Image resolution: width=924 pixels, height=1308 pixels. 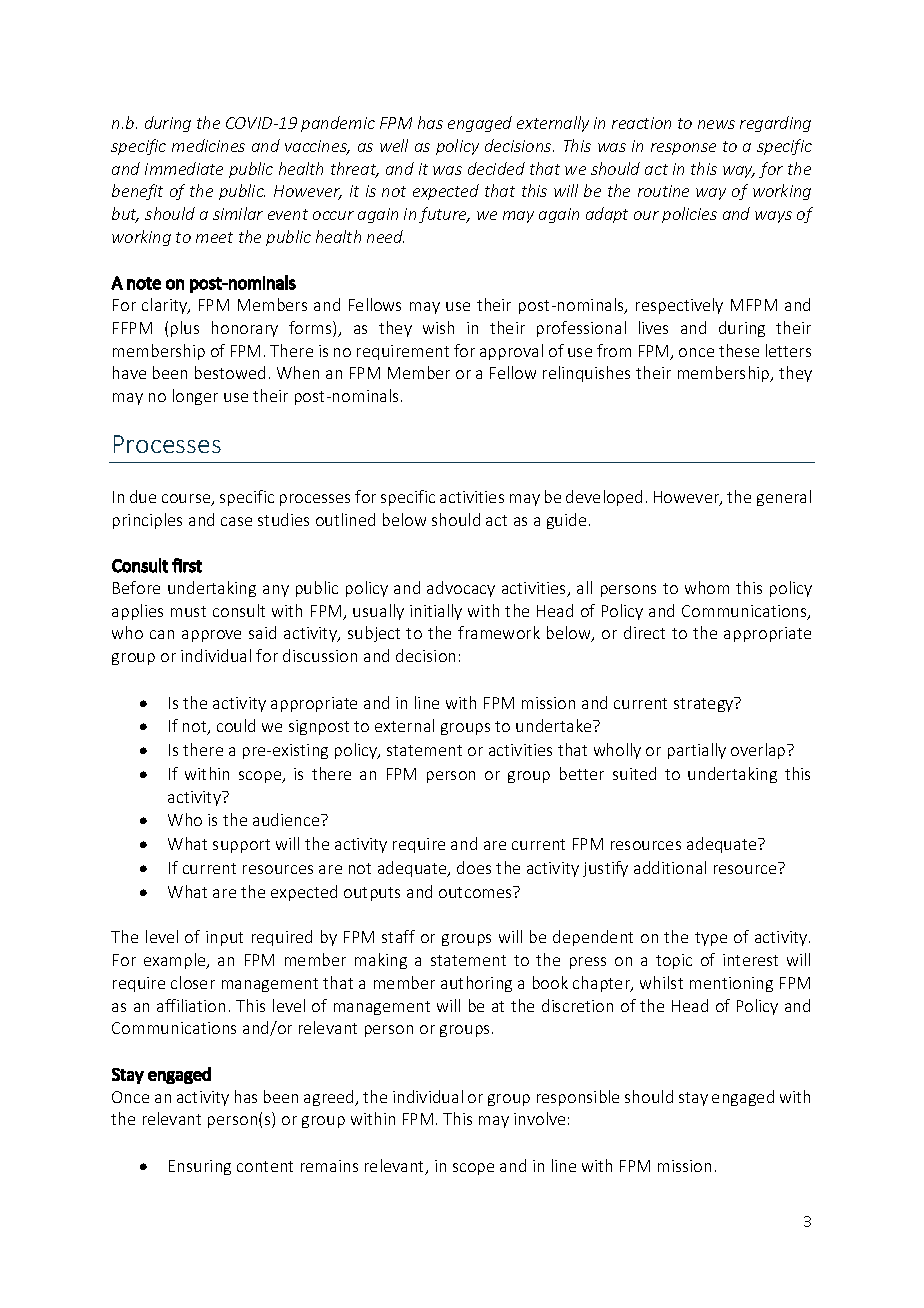 I want to click on response, so click(x=683, y=149).
